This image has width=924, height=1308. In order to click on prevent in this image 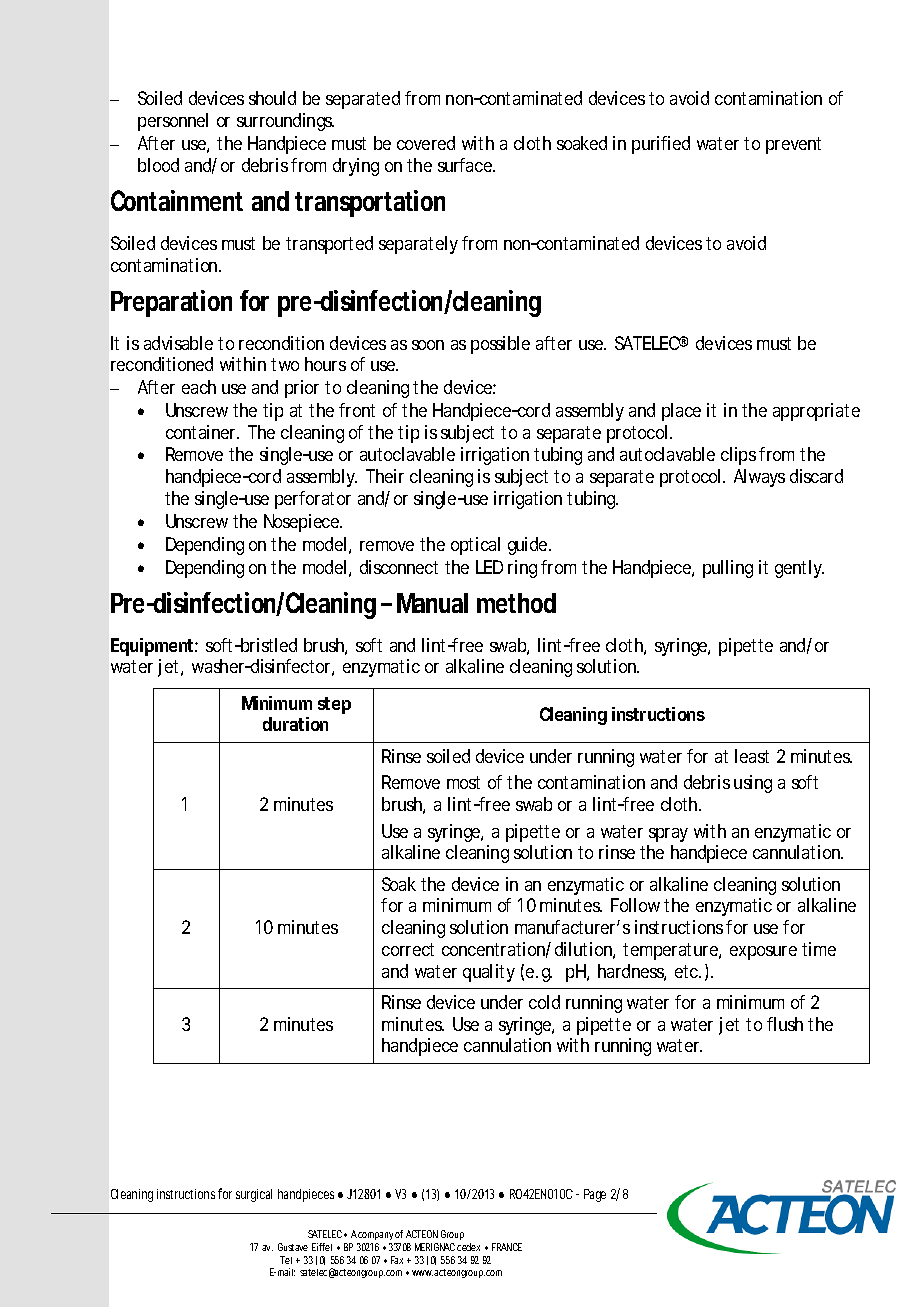, I will do `click(793, 145)`.
